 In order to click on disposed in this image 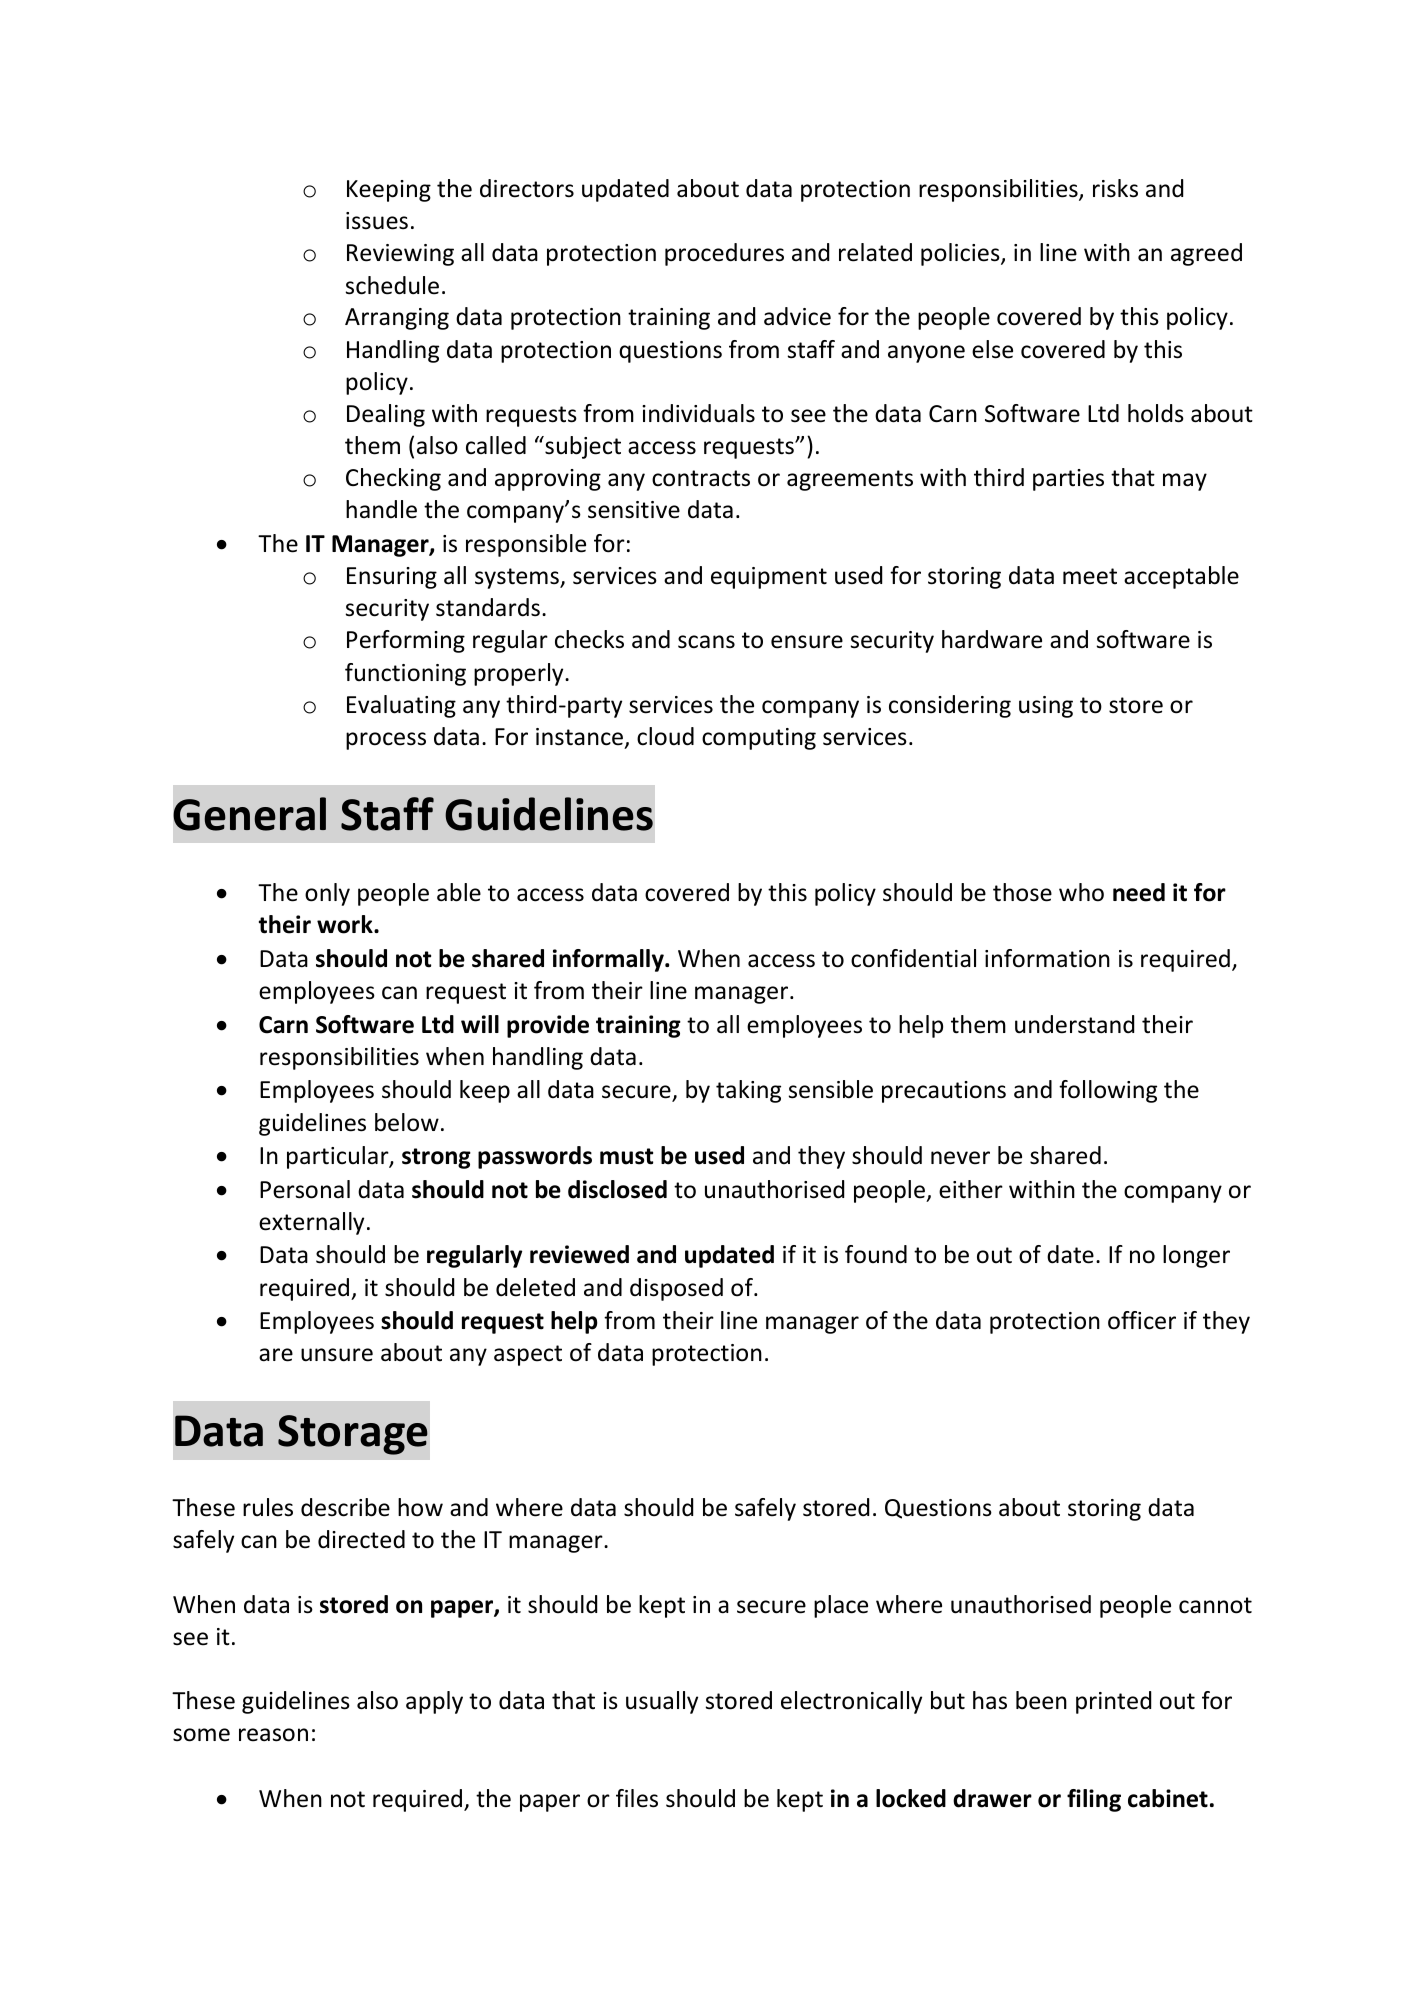, I will do `click(676, 1289)`.
